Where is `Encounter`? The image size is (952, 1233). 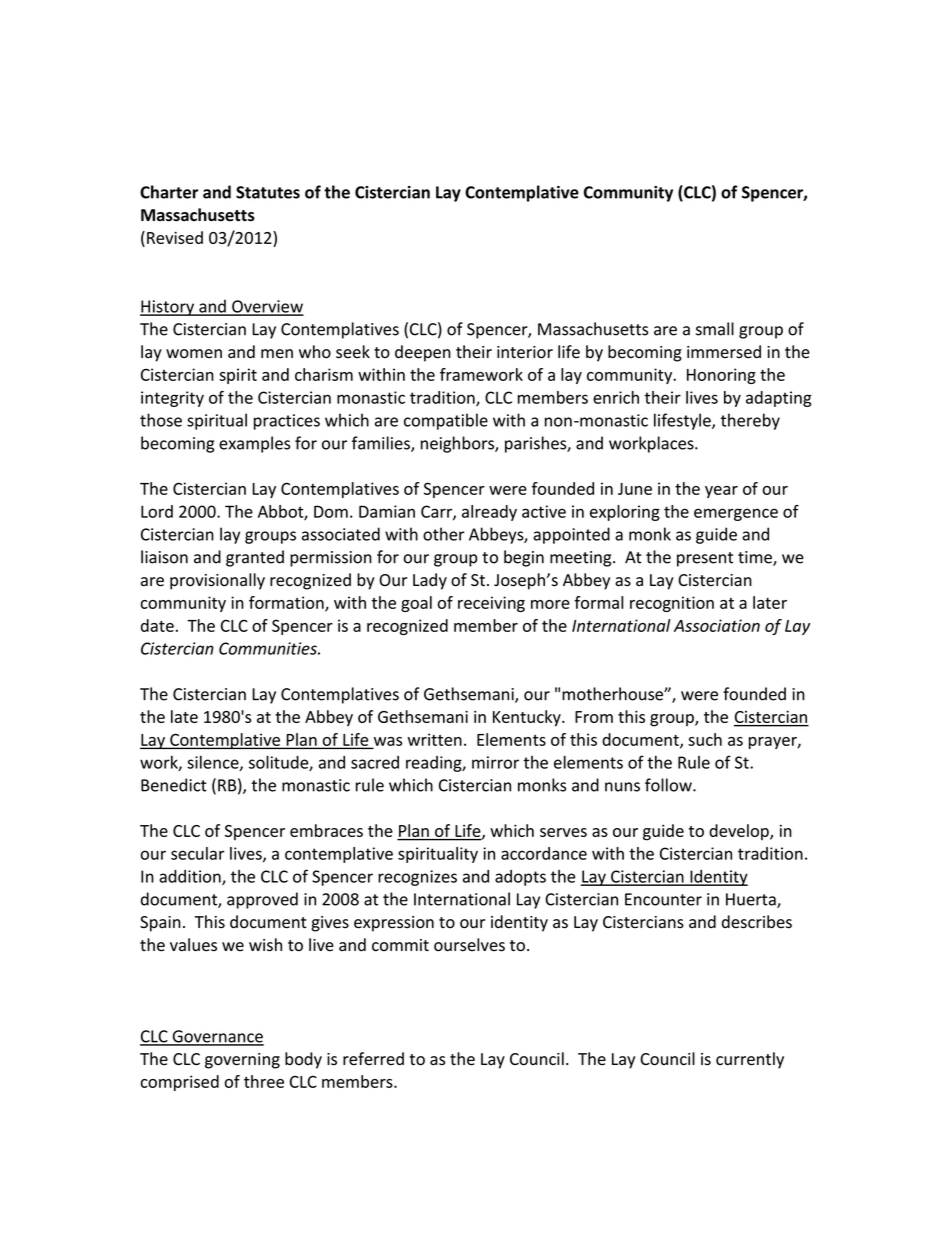
Encounter is located at coordinates (663, 899).
